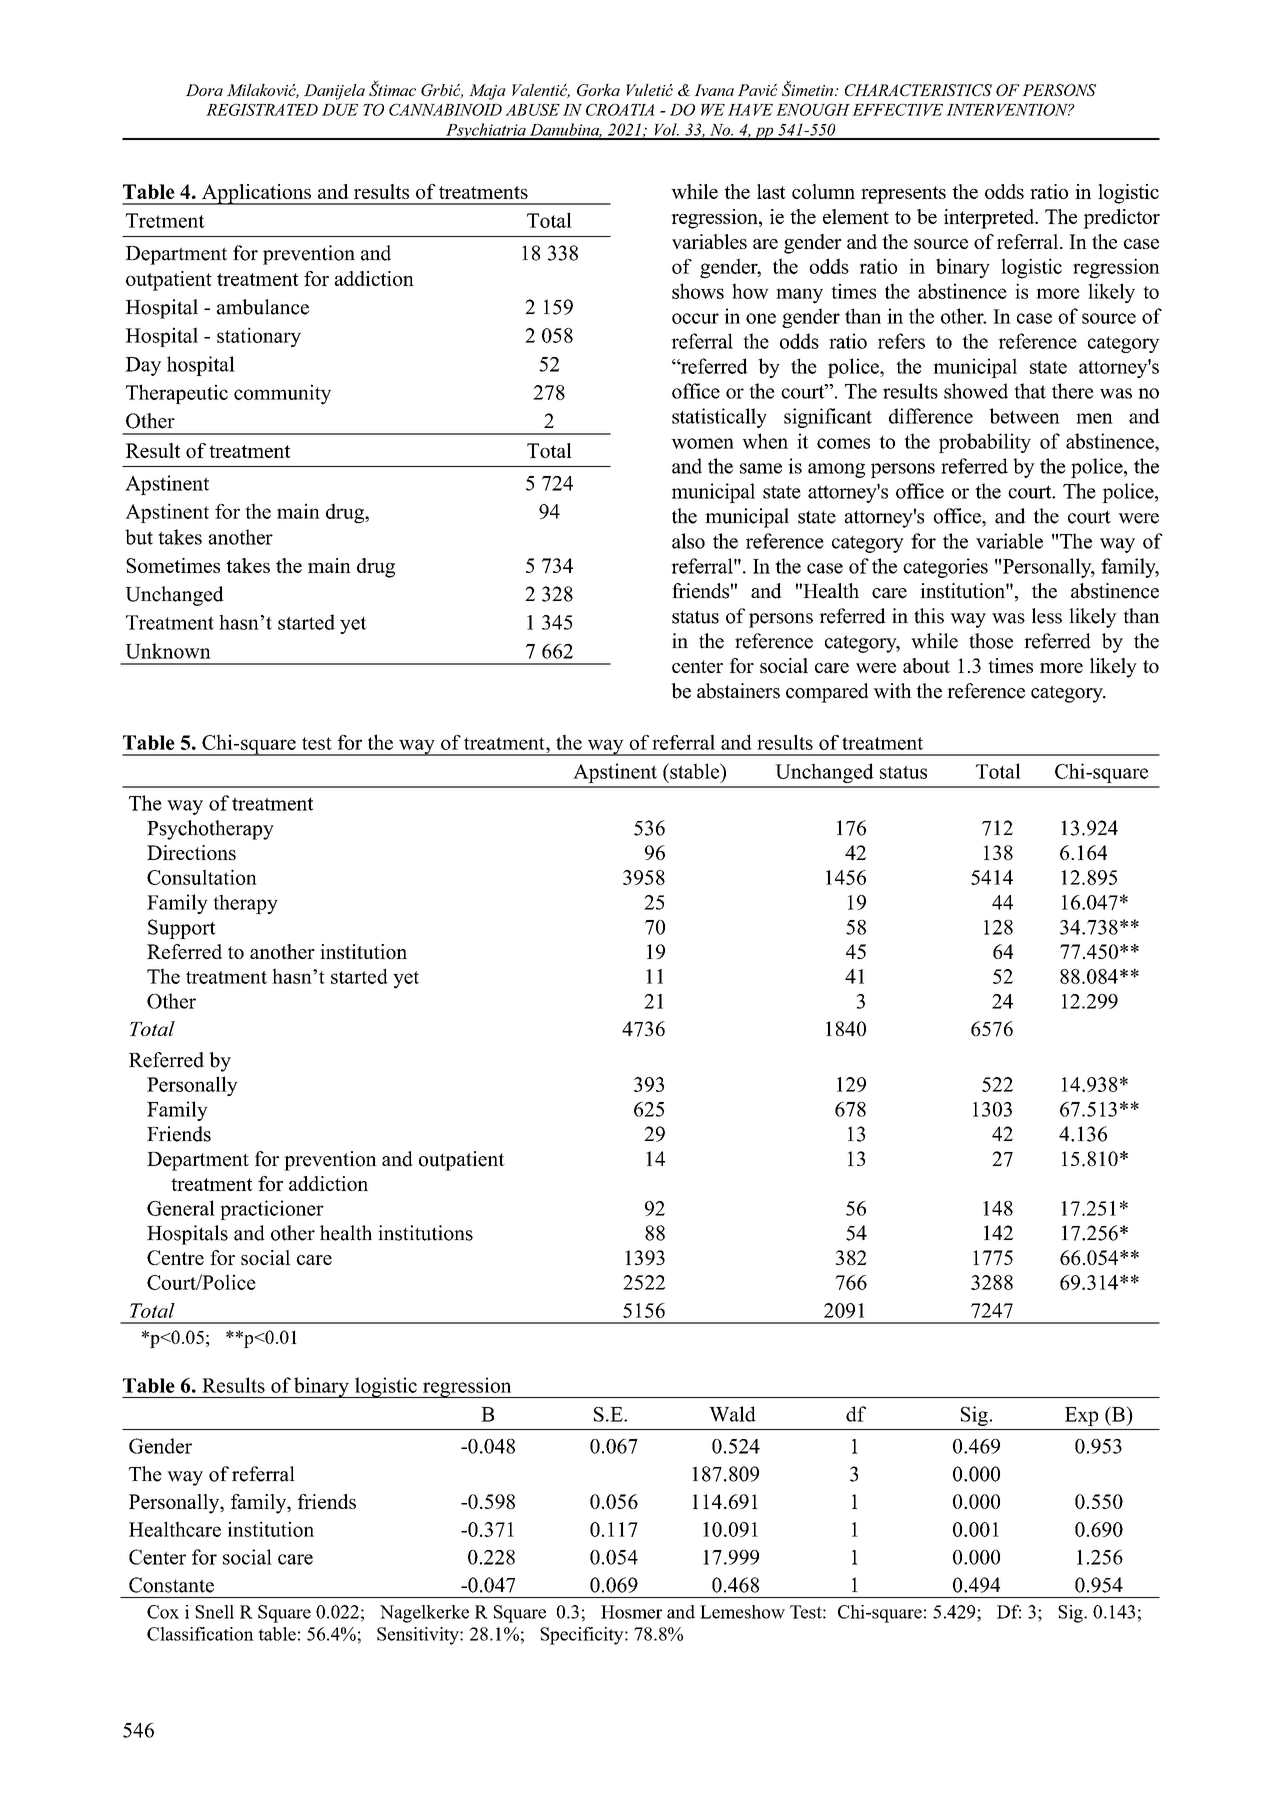 This document has height=1814, width=1282. What do you see at coordinates (419, 1636) in the document?
I see `Sensitivity` at bounding box center [419, 1636].
